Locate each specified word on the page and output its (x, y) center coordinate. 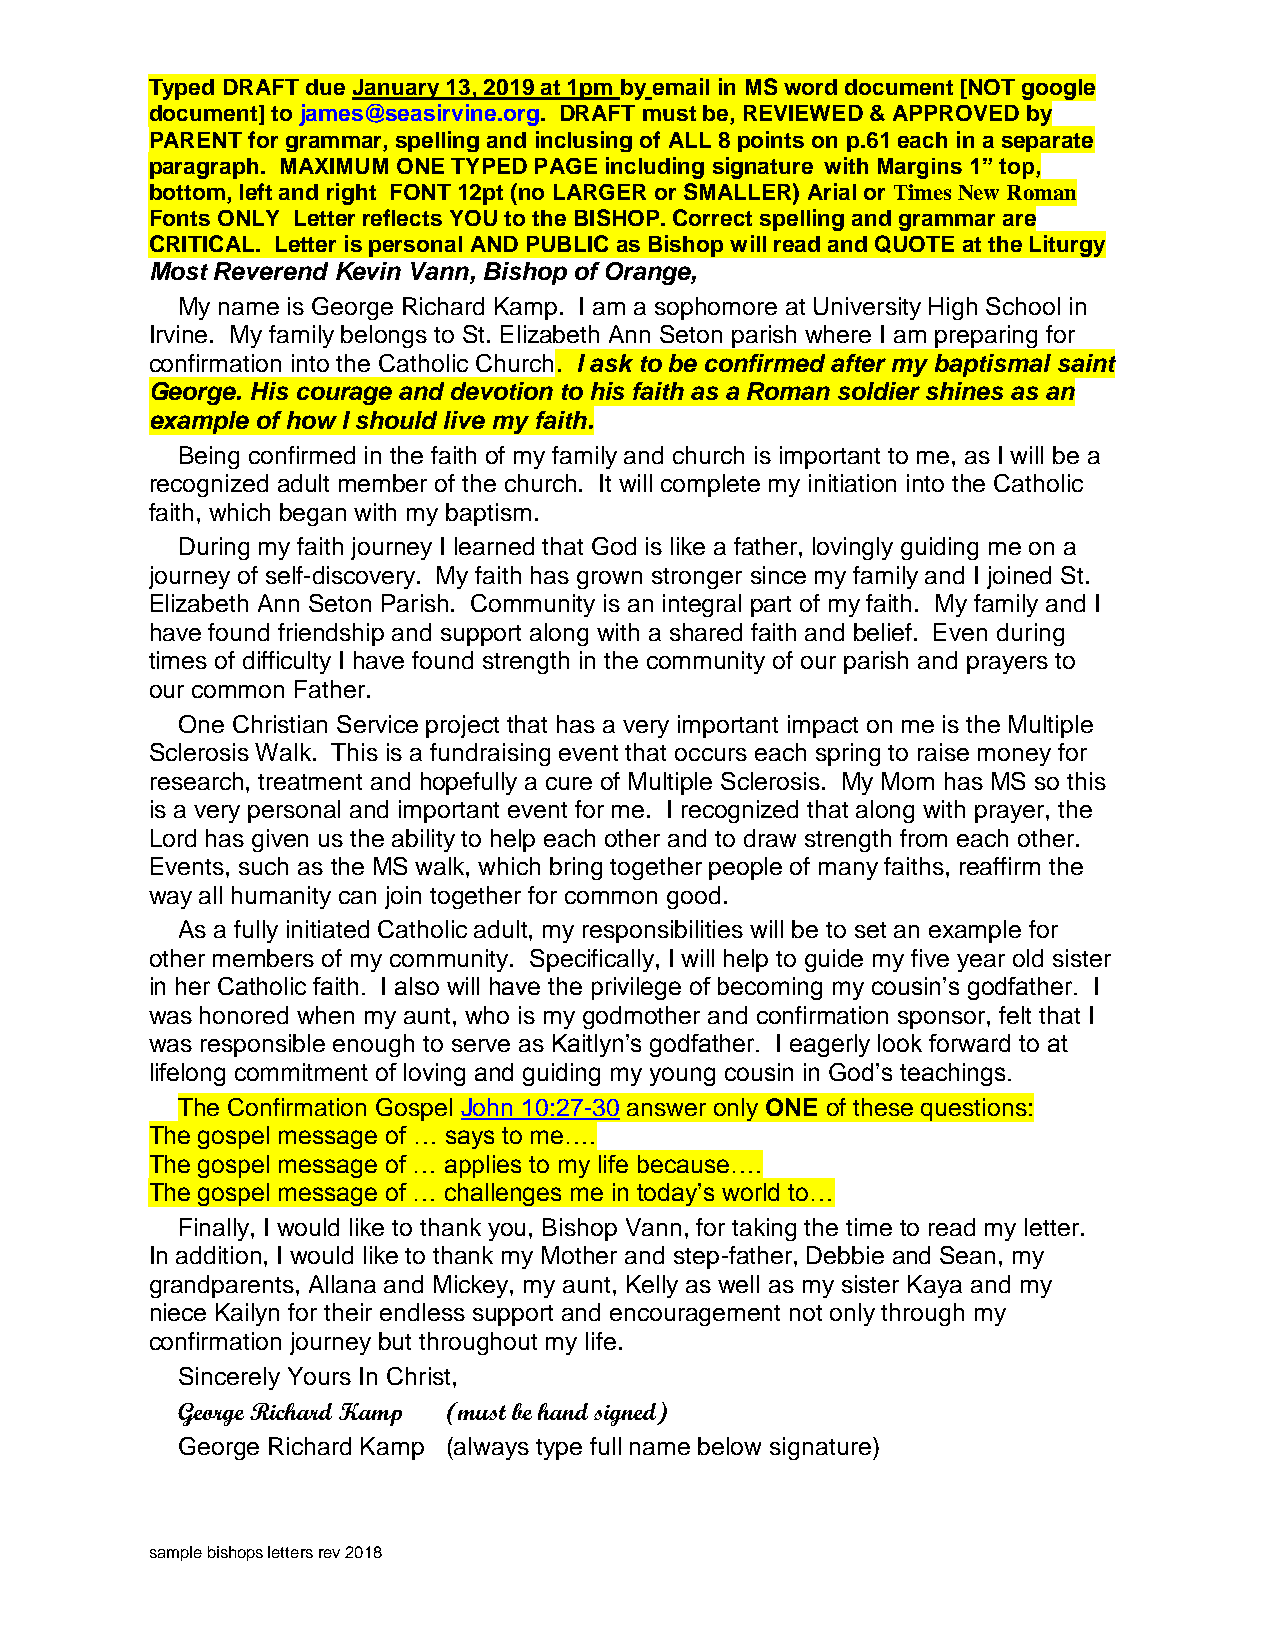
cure (569, 783)
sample (176, 1553)
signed (626, 1414)
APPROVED (956, 113)
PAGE (566, 166)
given (280, 840)
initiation (852, 483)
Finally (216, 1229)
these (883, 1107)
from (923, 838)
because (683, 1164)
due (325, 87)
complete (710, 485)
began (313, 514)
